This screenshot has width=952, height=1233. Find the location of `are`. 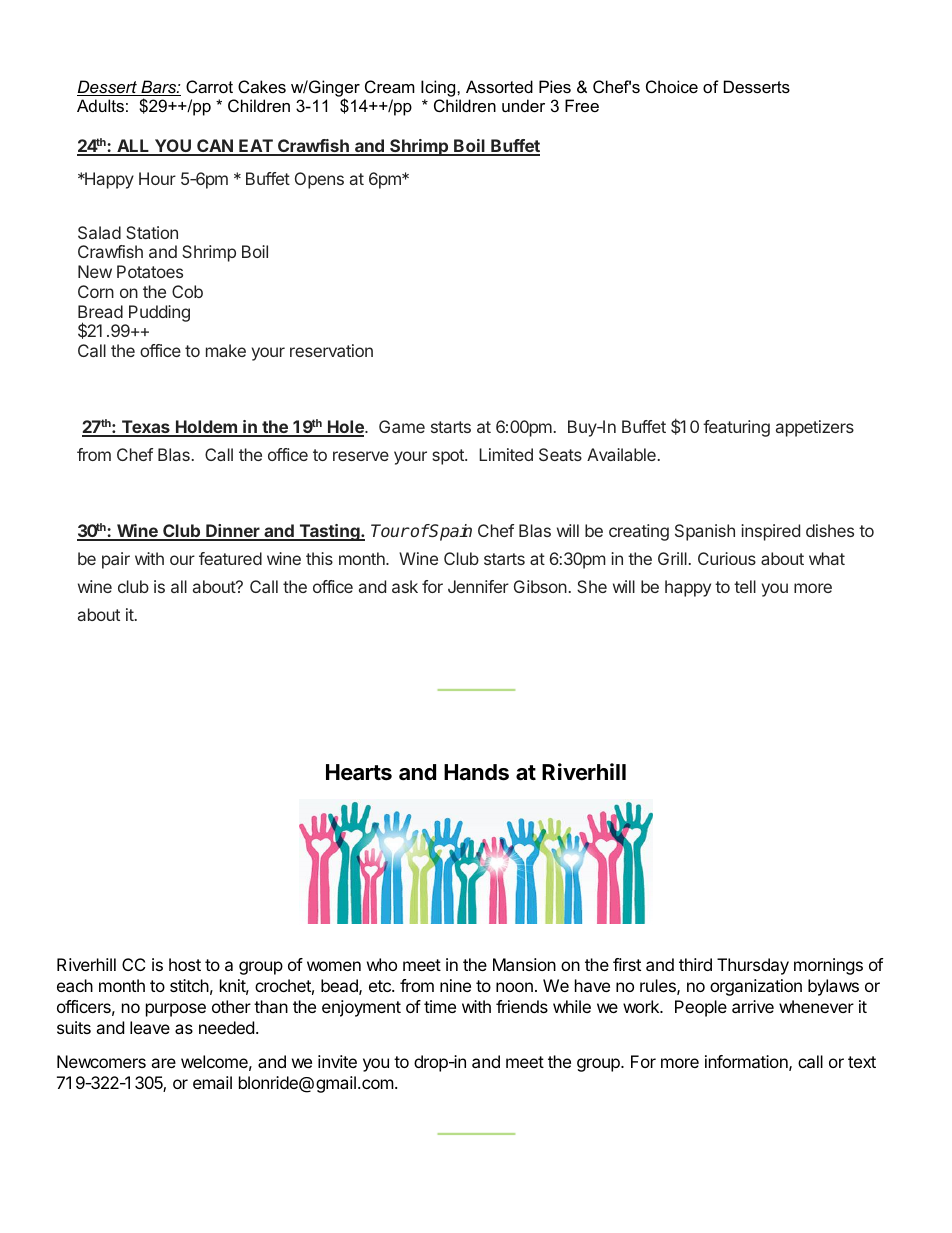

are is located at coordinates (163, 1063).
